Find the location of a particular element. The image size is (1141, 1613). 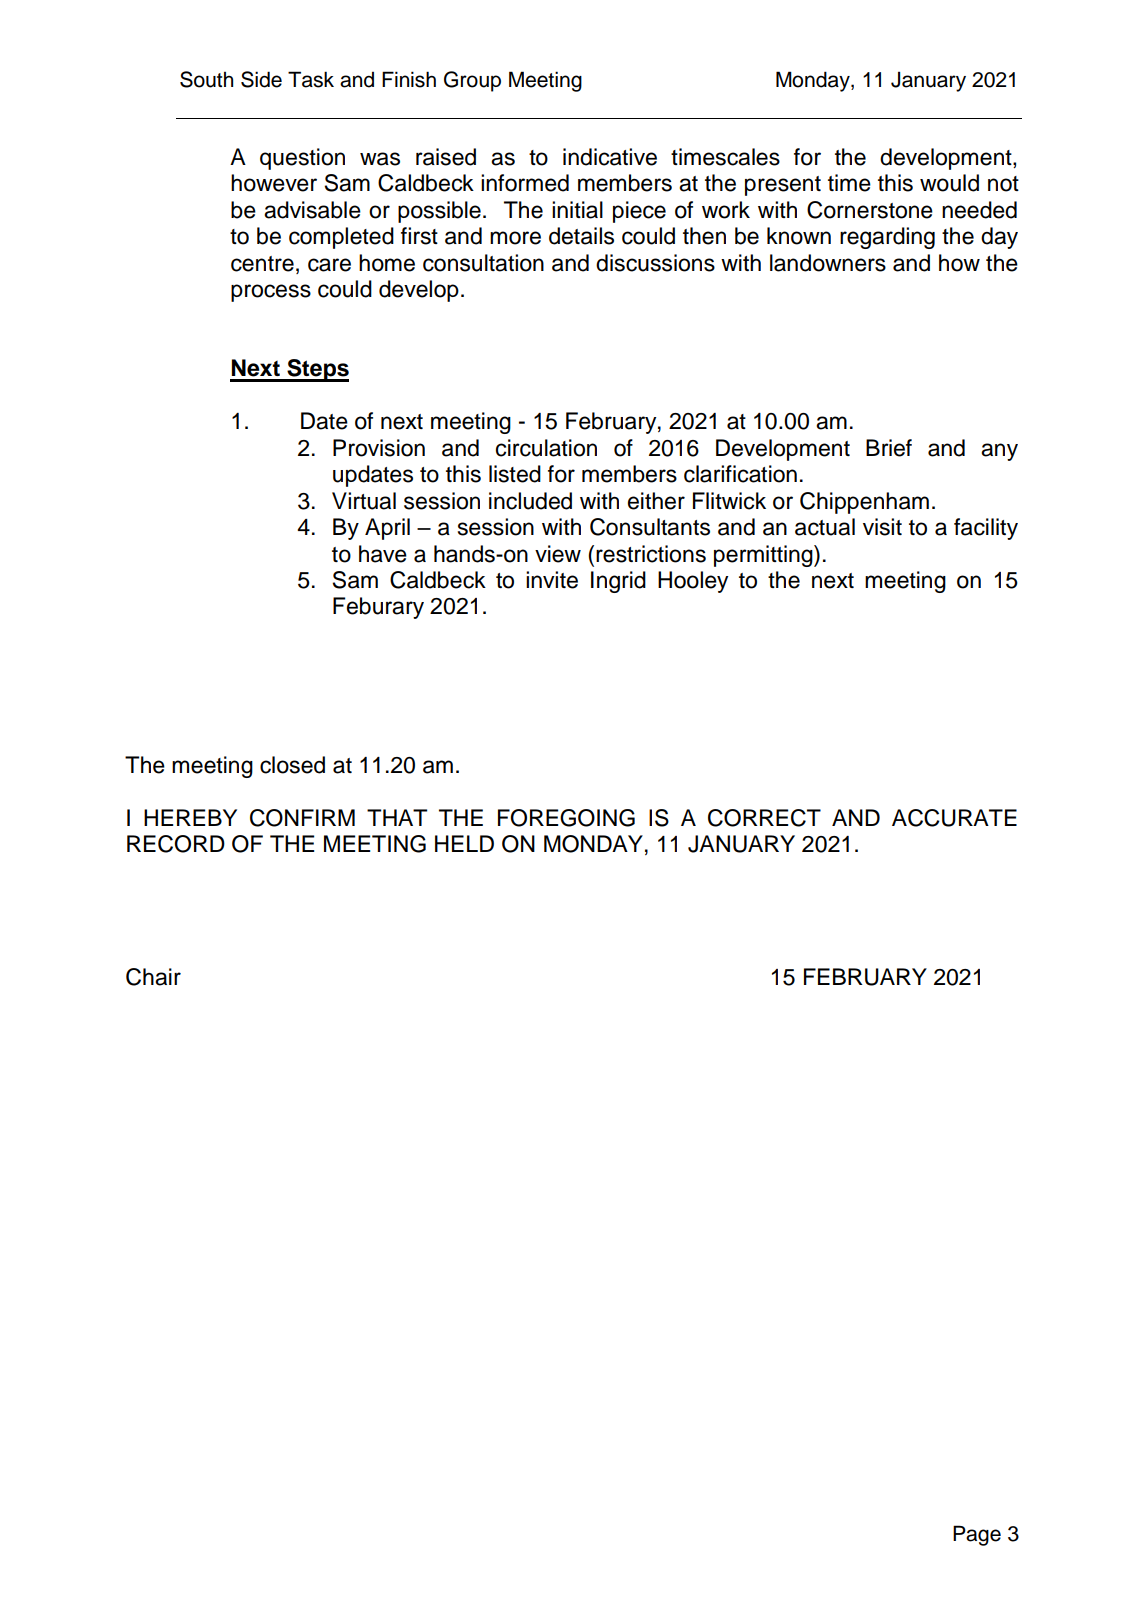

would is located at coordinates (949, 183).
